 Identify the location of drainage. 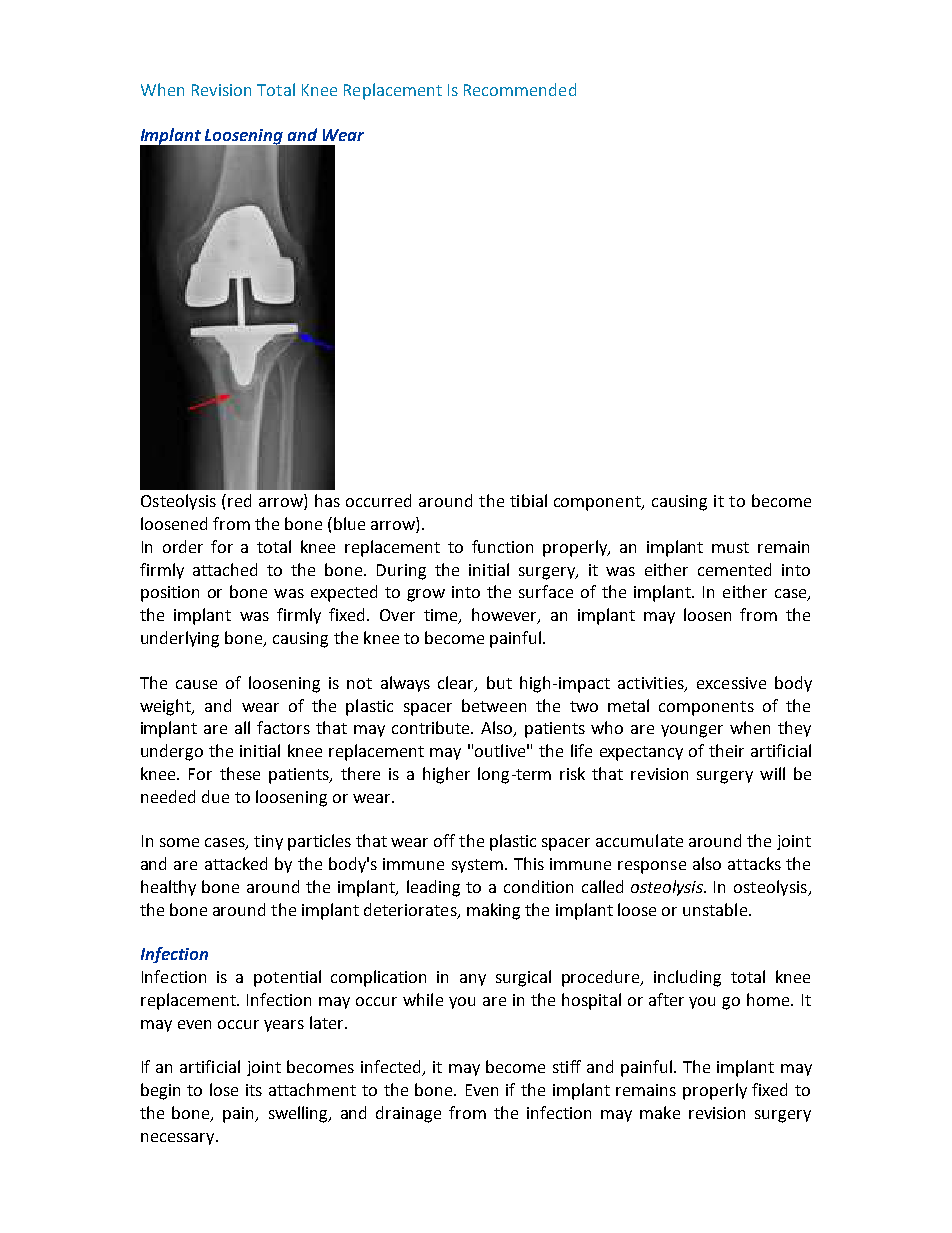
(408, 1114).
